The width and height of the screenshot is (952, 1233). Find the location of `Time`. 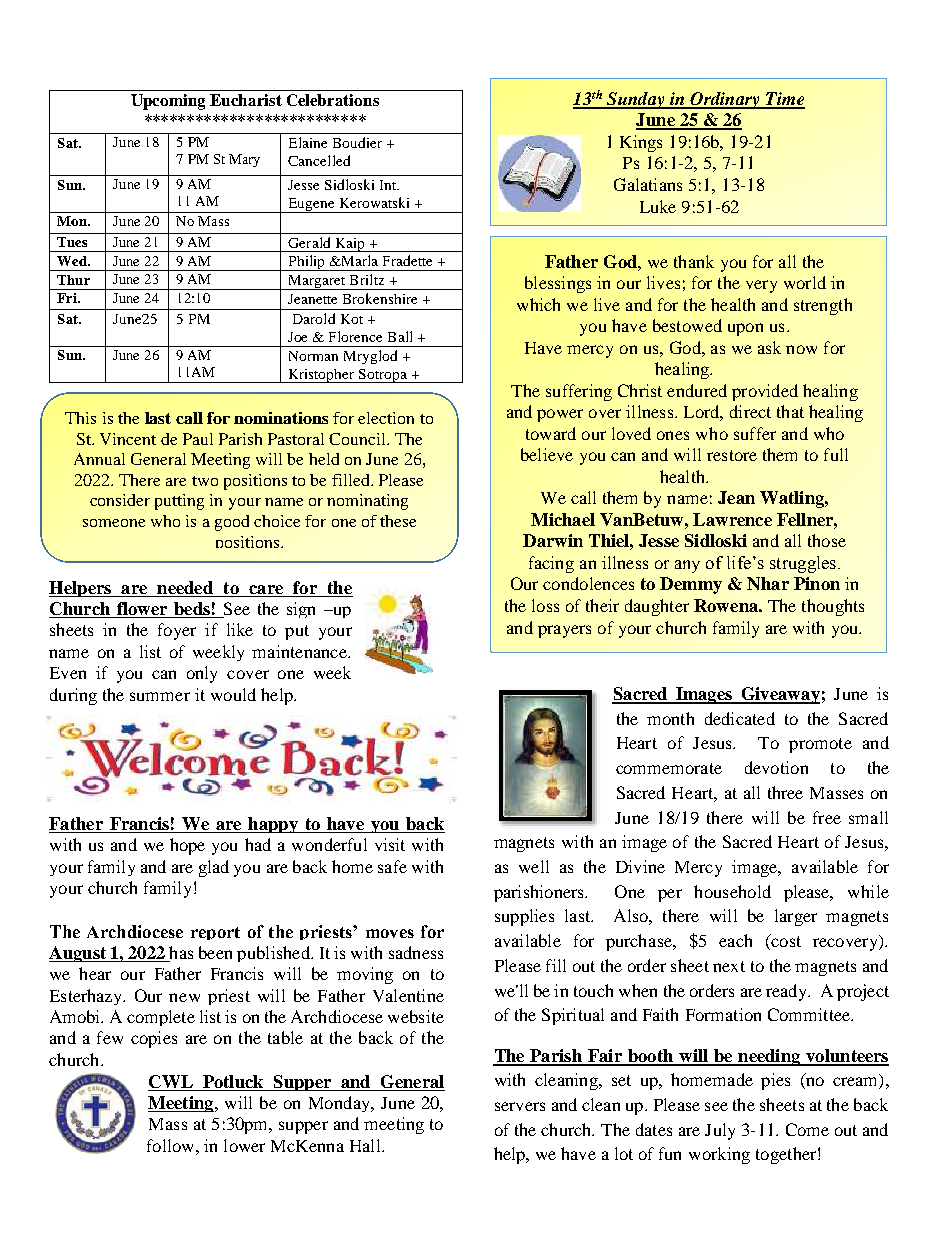

Time is located at coordinates (784, 100).
